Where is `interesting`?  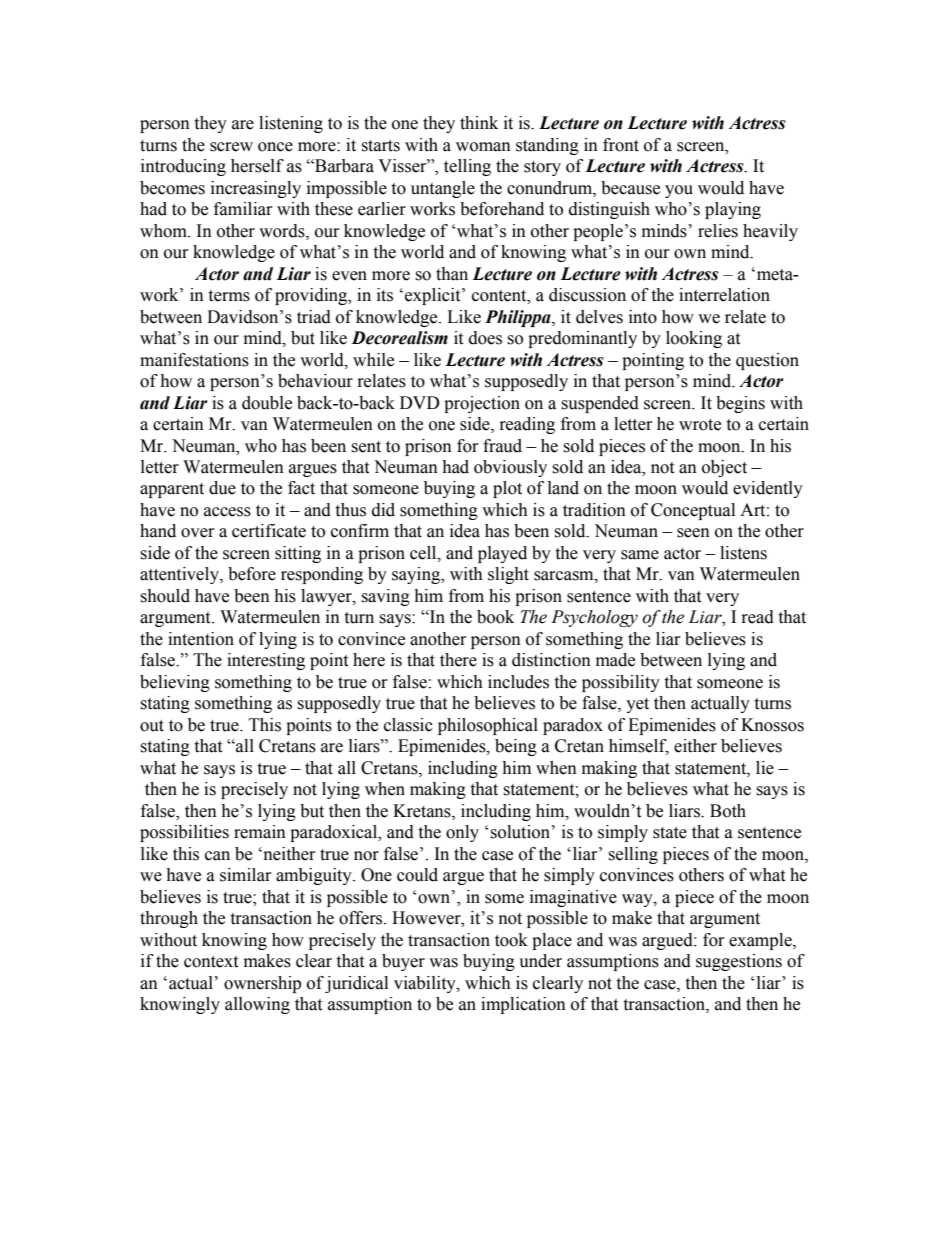 interesting is located at coordinates (266, 661).
